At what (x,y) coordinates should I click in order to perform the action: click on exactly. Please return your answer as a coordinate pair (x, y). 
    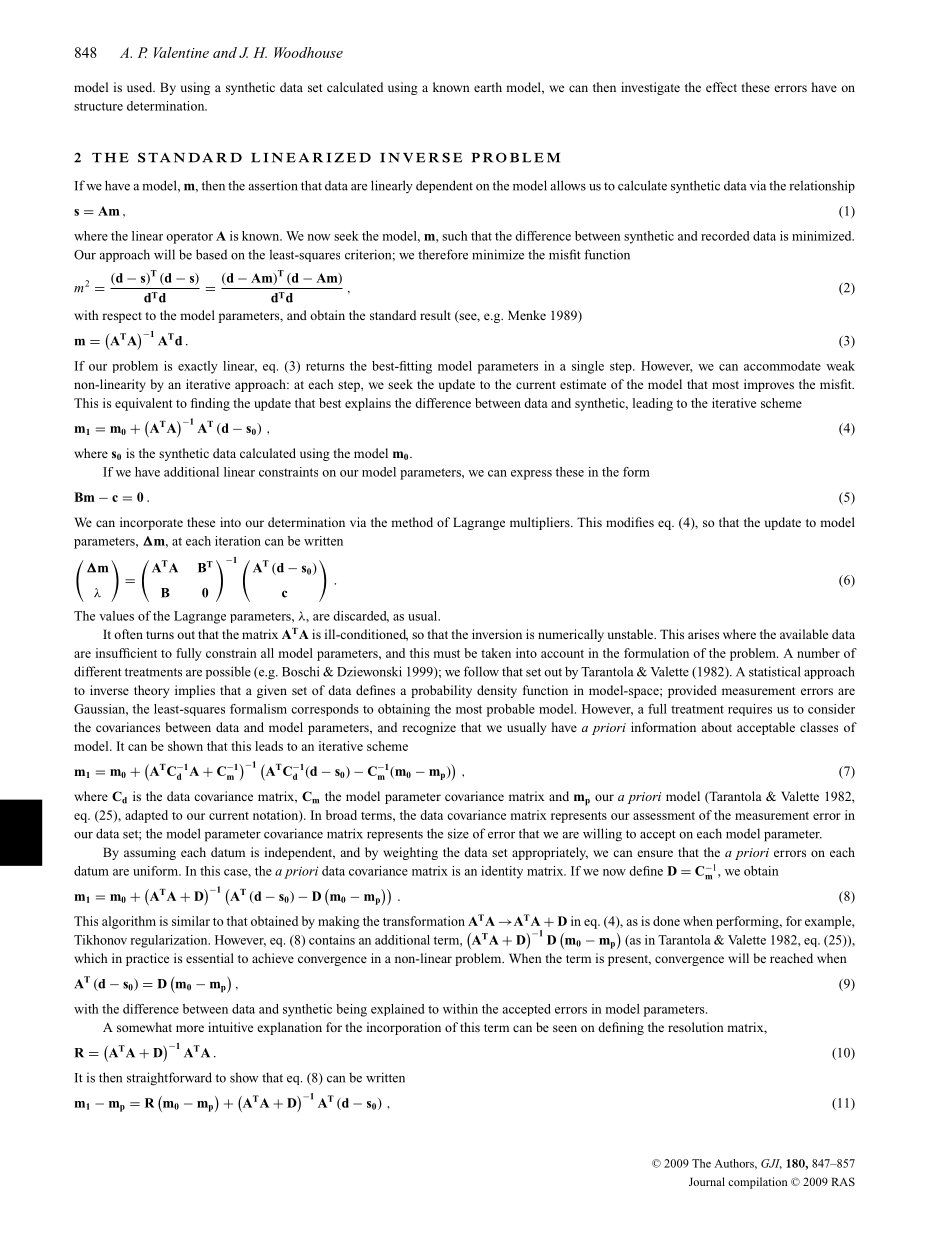
    Looking at the image, I should click on (198, 367).
